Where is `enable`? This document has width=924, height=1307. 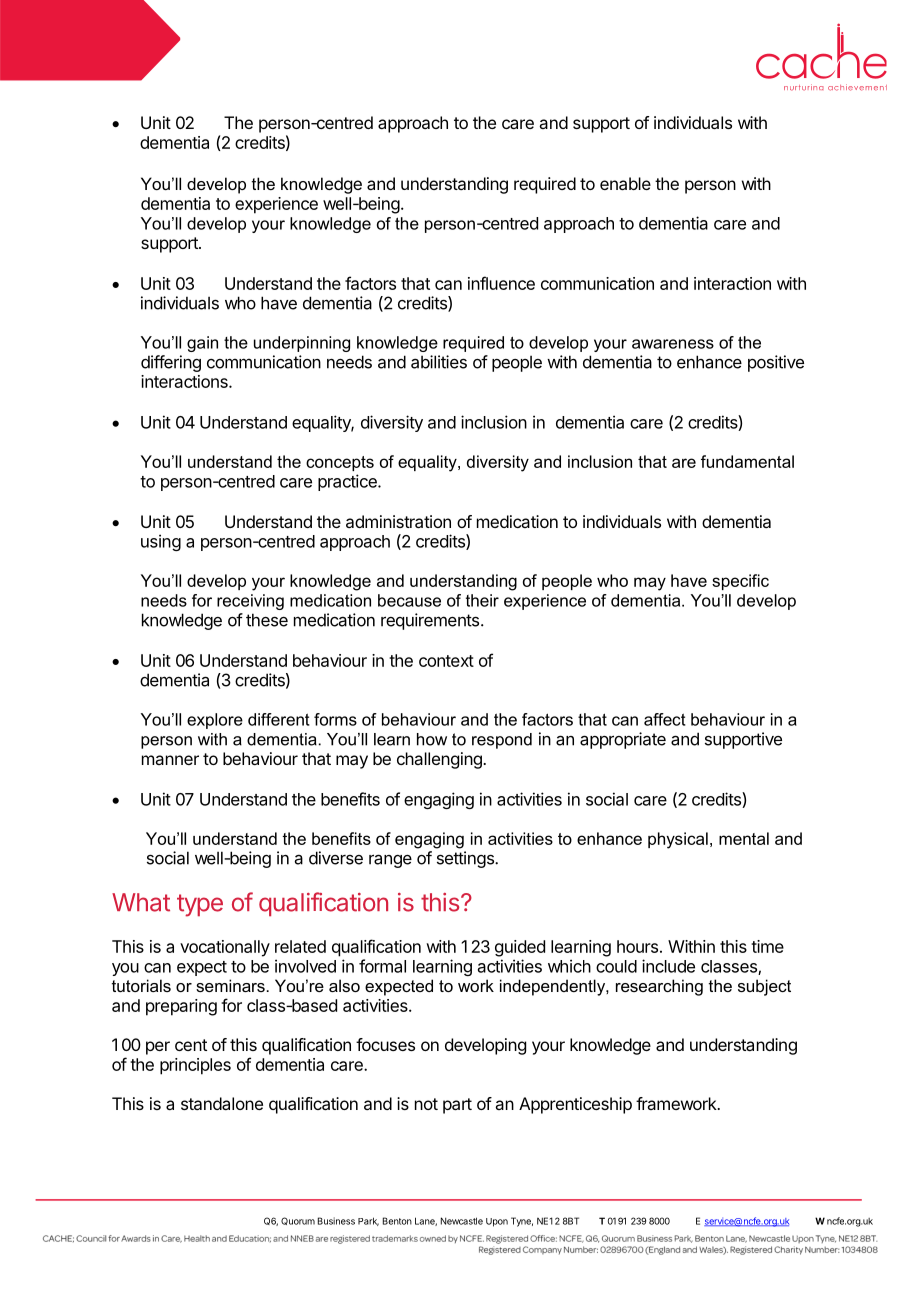
enable is located at coordinates (625, 183).
